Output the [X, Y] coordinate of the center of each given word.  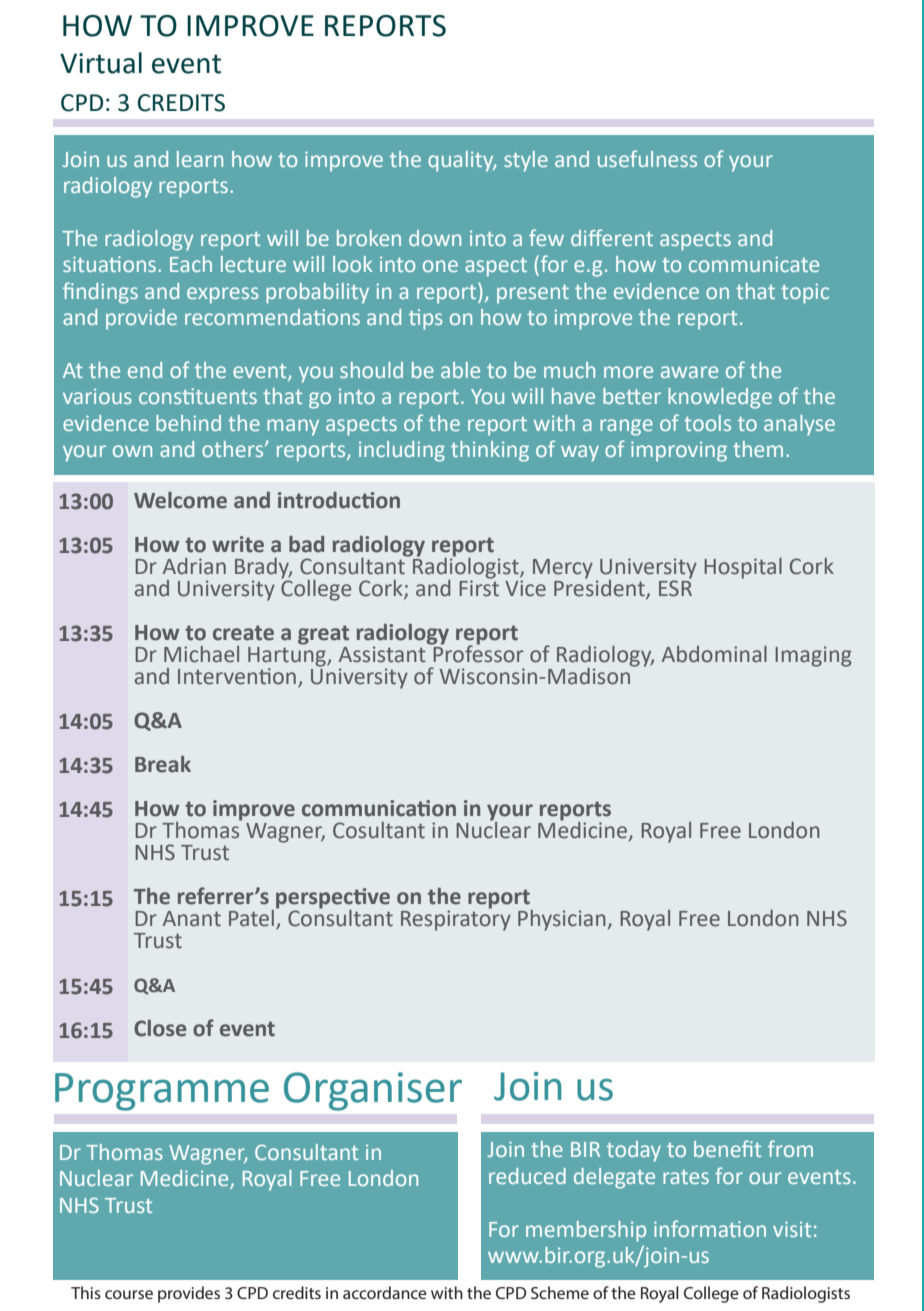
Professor [477, 653]
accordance [385, 1292]
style [526, 161]
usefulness [647, 158]
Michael [201, 654]
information [710, 1228]
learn [200, 159]
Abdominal [714, 654]
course [129, 1294]
